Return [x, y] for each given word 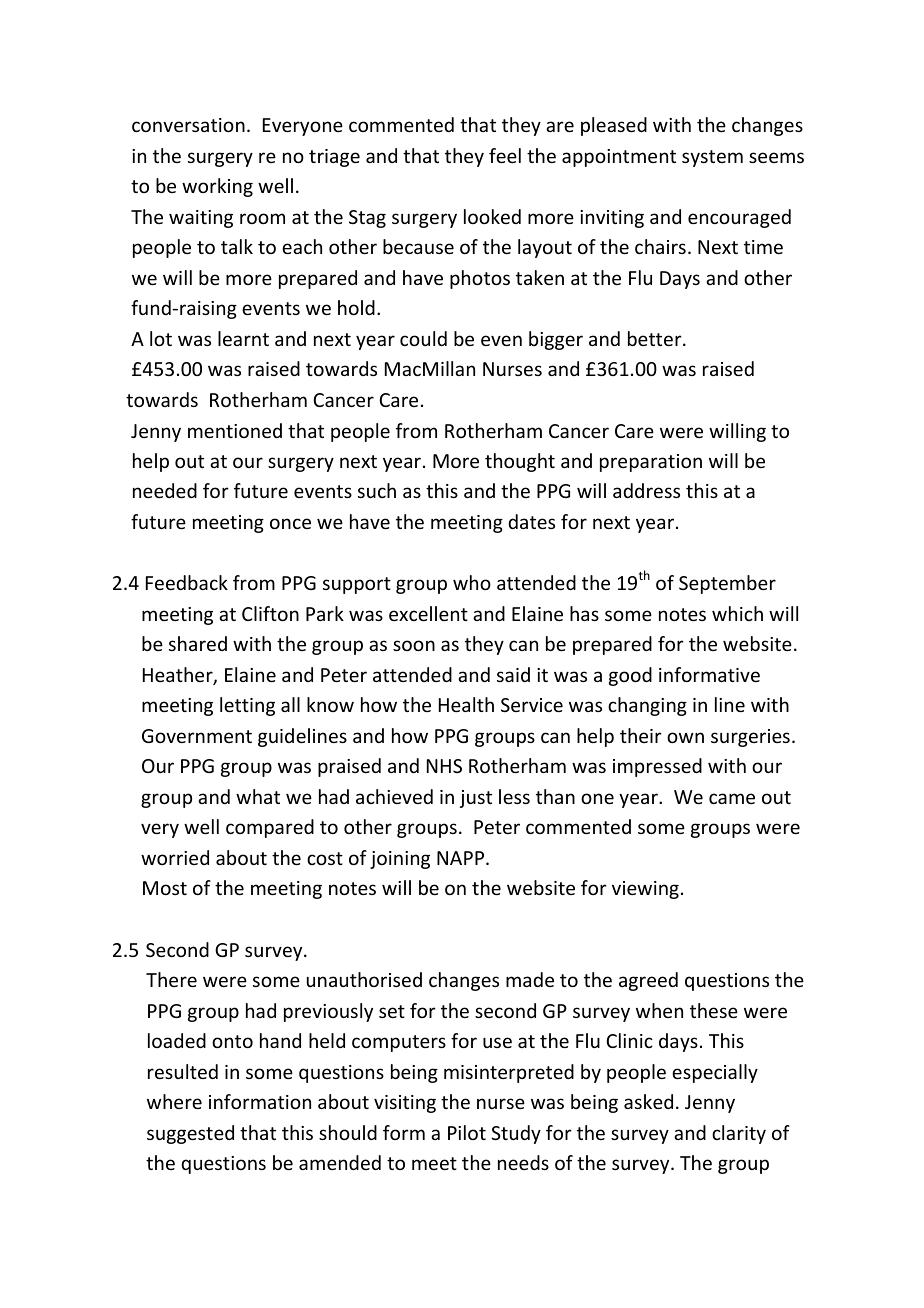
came [732, 798]
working [217, 187]
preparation [651, 463]
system [712, 158]
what [258, 796]
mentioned [235, 430]
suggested [190, 1134]
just [476, 799]
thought [520, 462]
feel [505, 155]
